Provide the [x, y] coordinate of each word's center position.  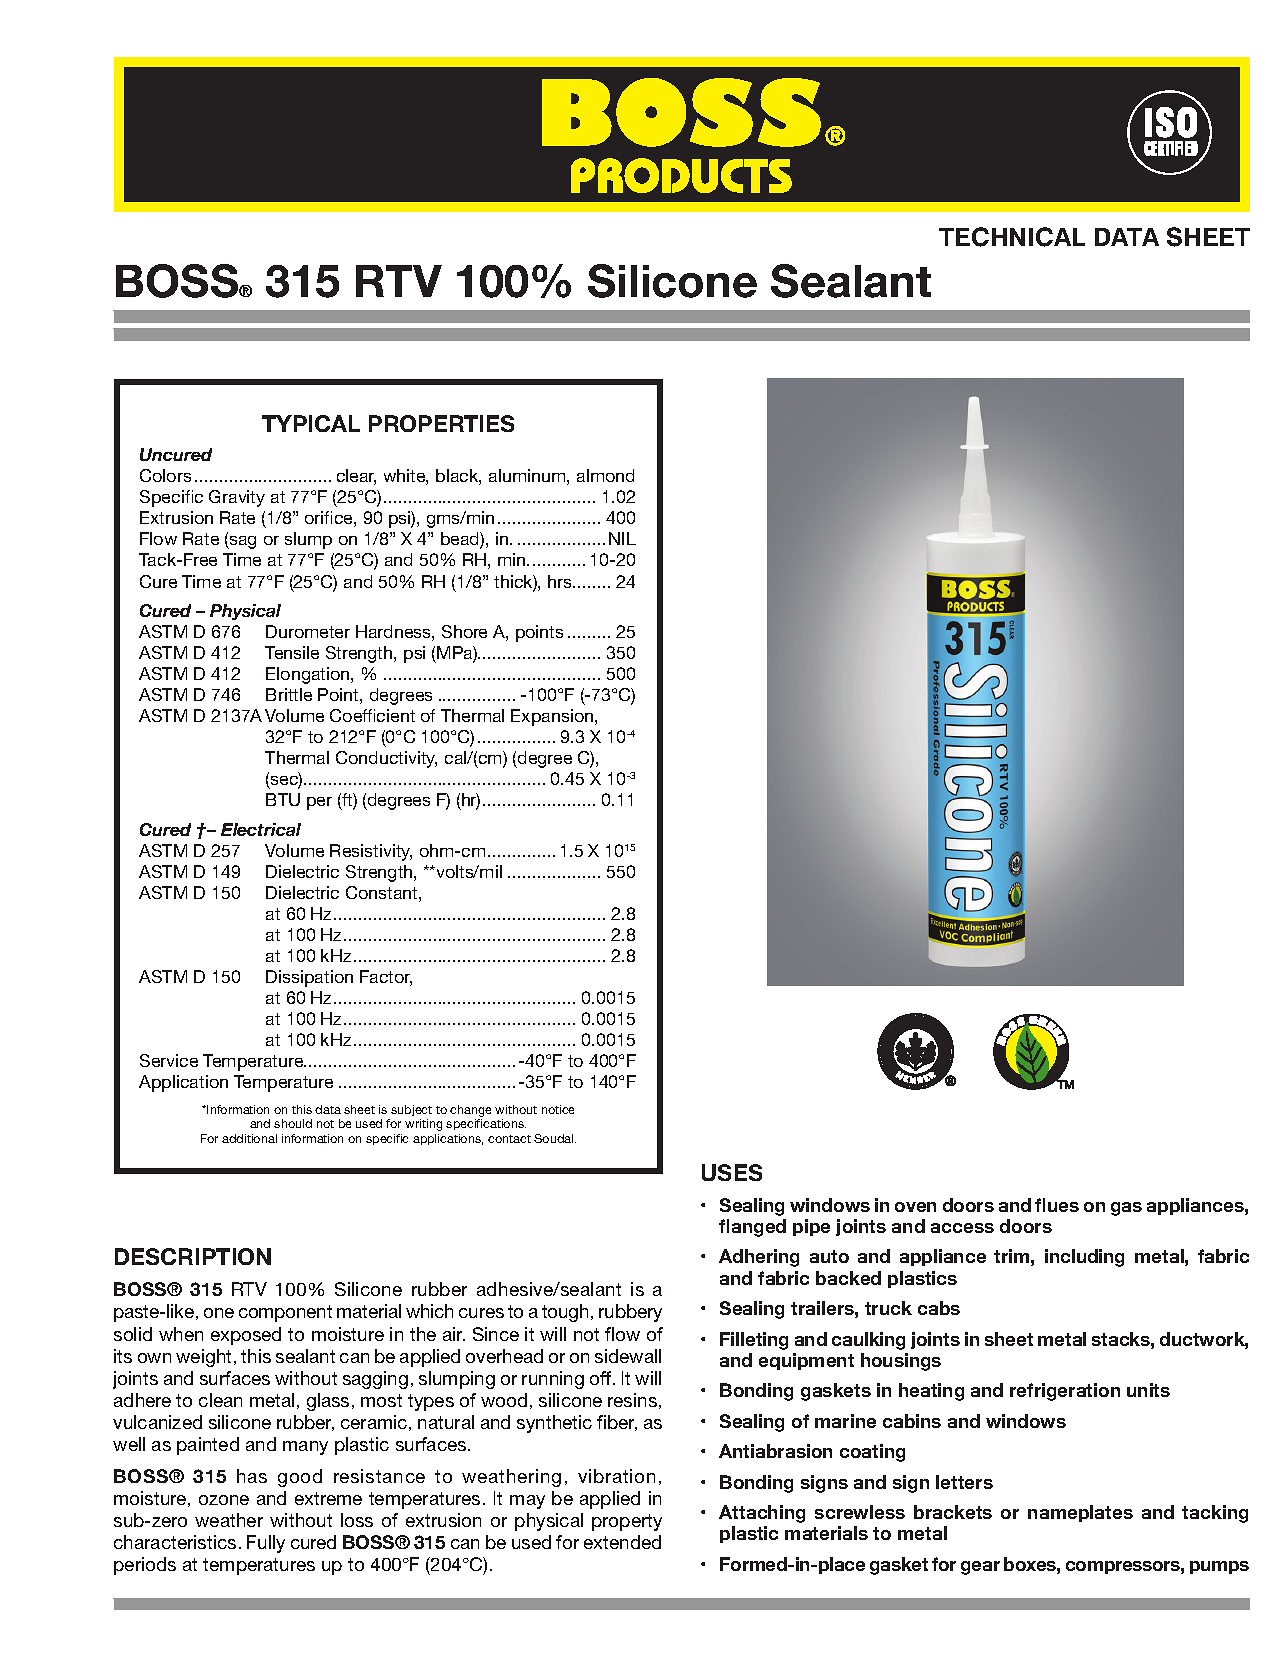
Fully [266, 1544]
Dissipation [309, 978]
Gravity [237, 498]
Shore [464, 631]
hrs [561, 581]
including [1084, 1258]
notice [558, 1109]
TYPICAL [311, 423]
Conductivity [386, 759]
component [285, 1313]
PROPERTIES [441, 423]
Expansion [553, 717]
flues [1057, 1205]
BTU [283, 799]
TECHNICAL [1012, 237]
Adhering [759, 1258]
